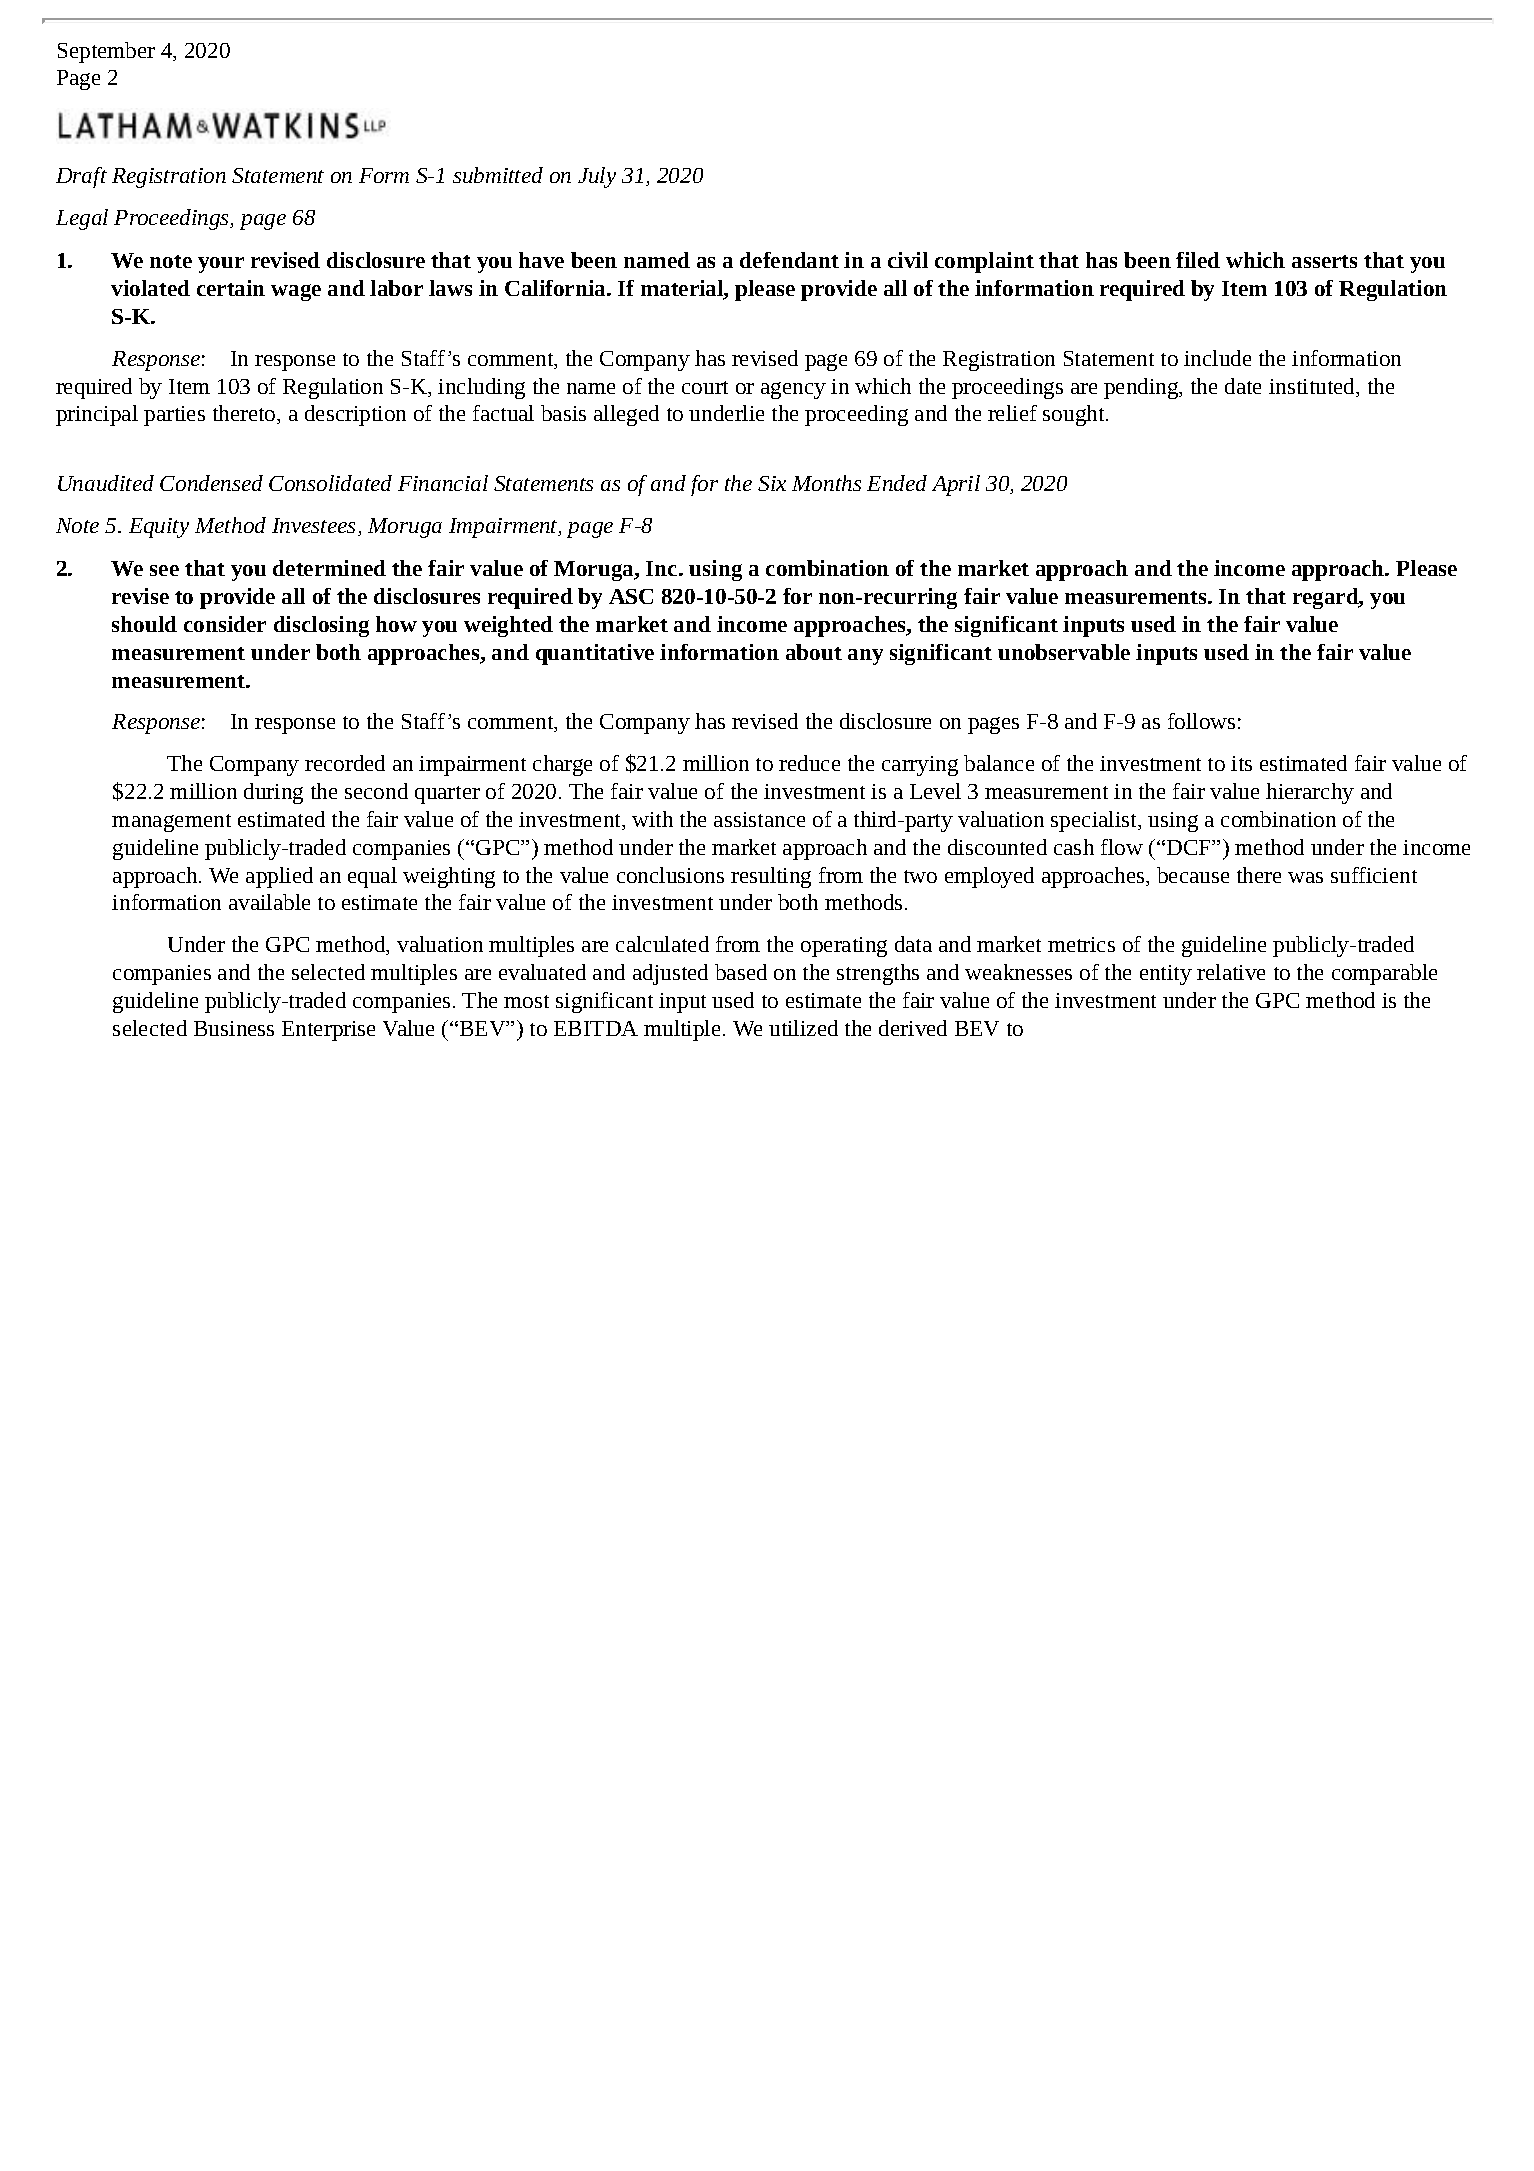  What do you see at coordinates (221, 265) in the screenshot?
I see `your` at bounding box center [221, 265].
